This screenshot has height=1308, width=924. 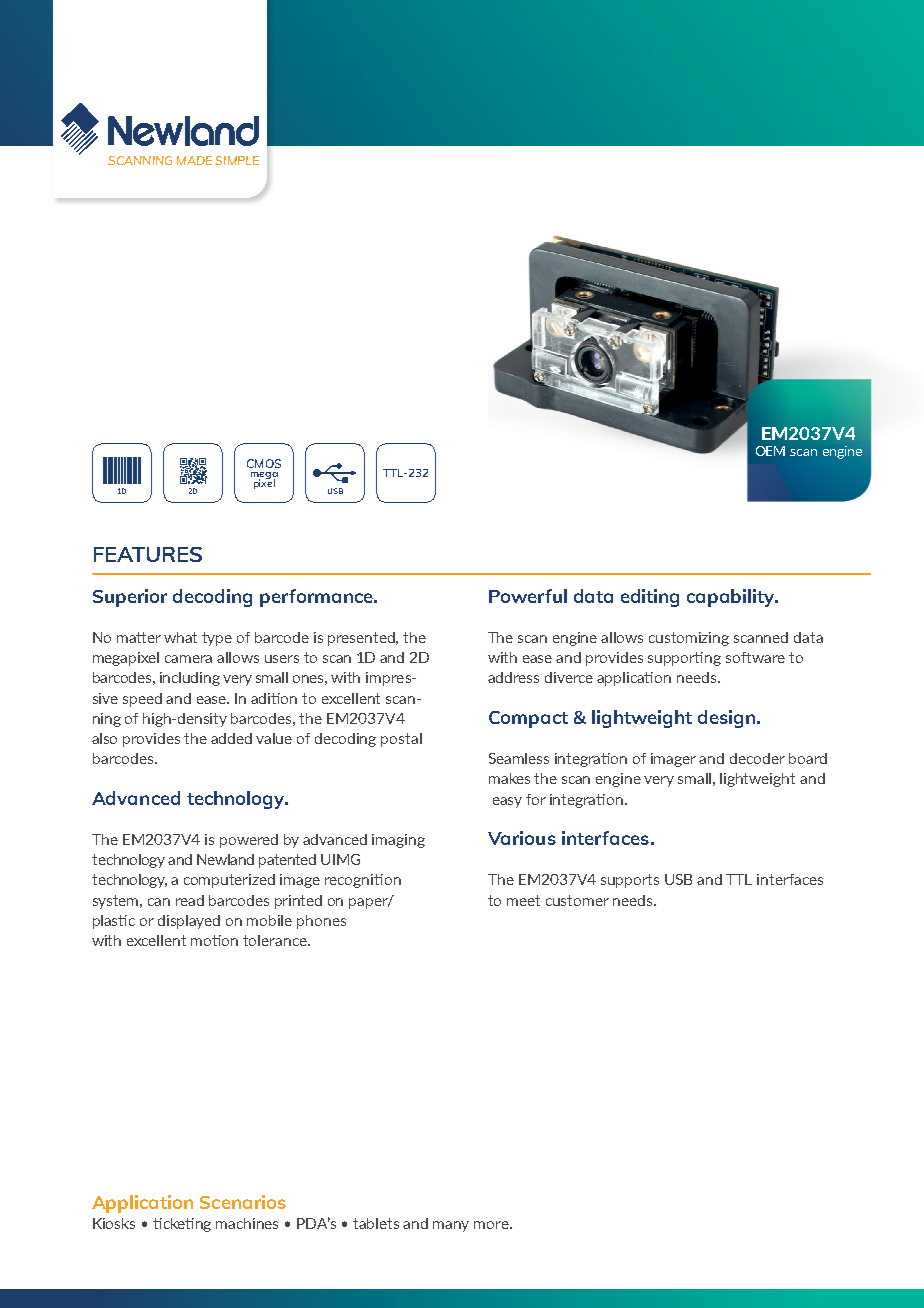 I want to click on SIMPLE, so click(x=237, y=160).
